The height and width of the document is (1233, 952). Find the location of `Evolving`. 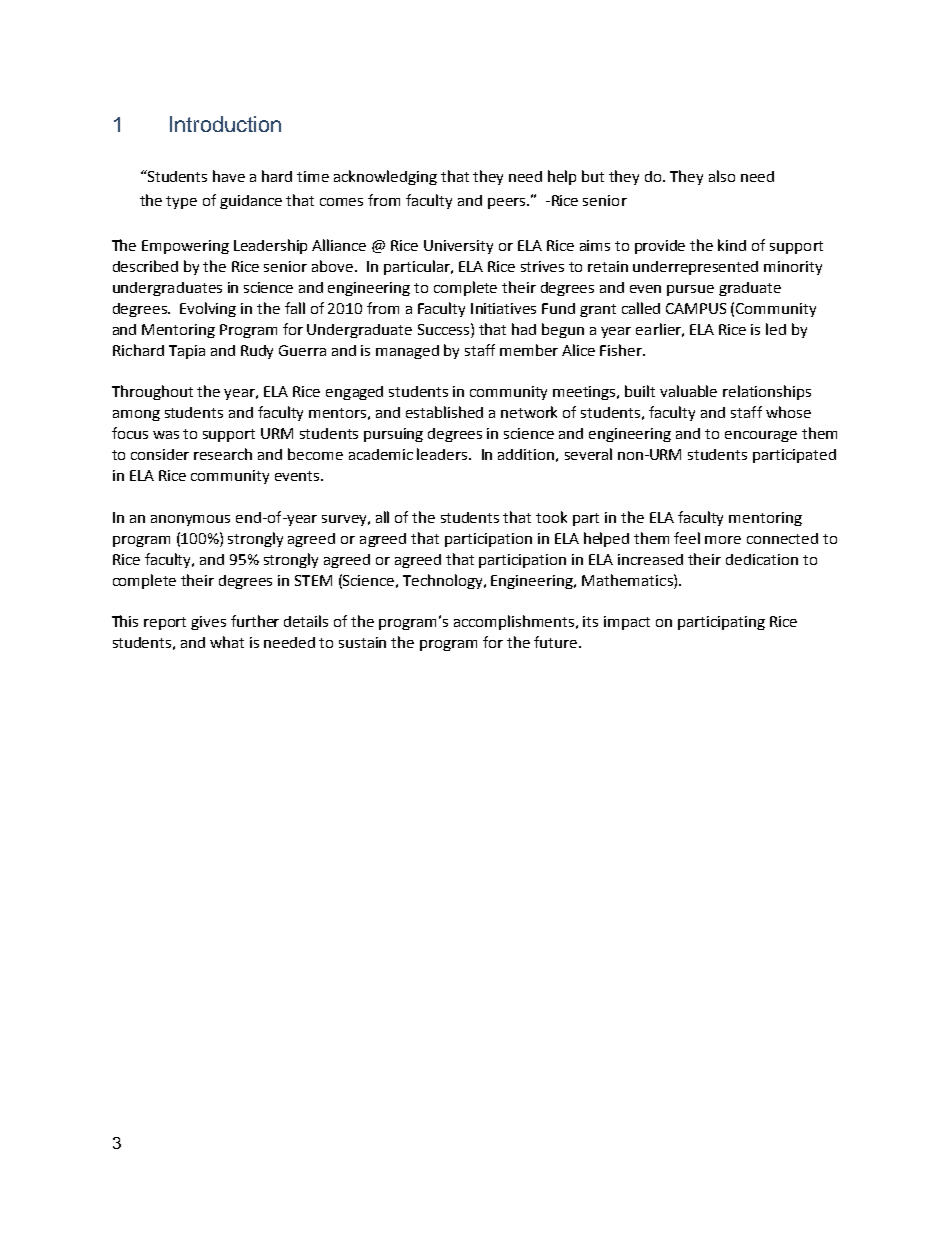

Evolving is located at coordinates (208, 309).
